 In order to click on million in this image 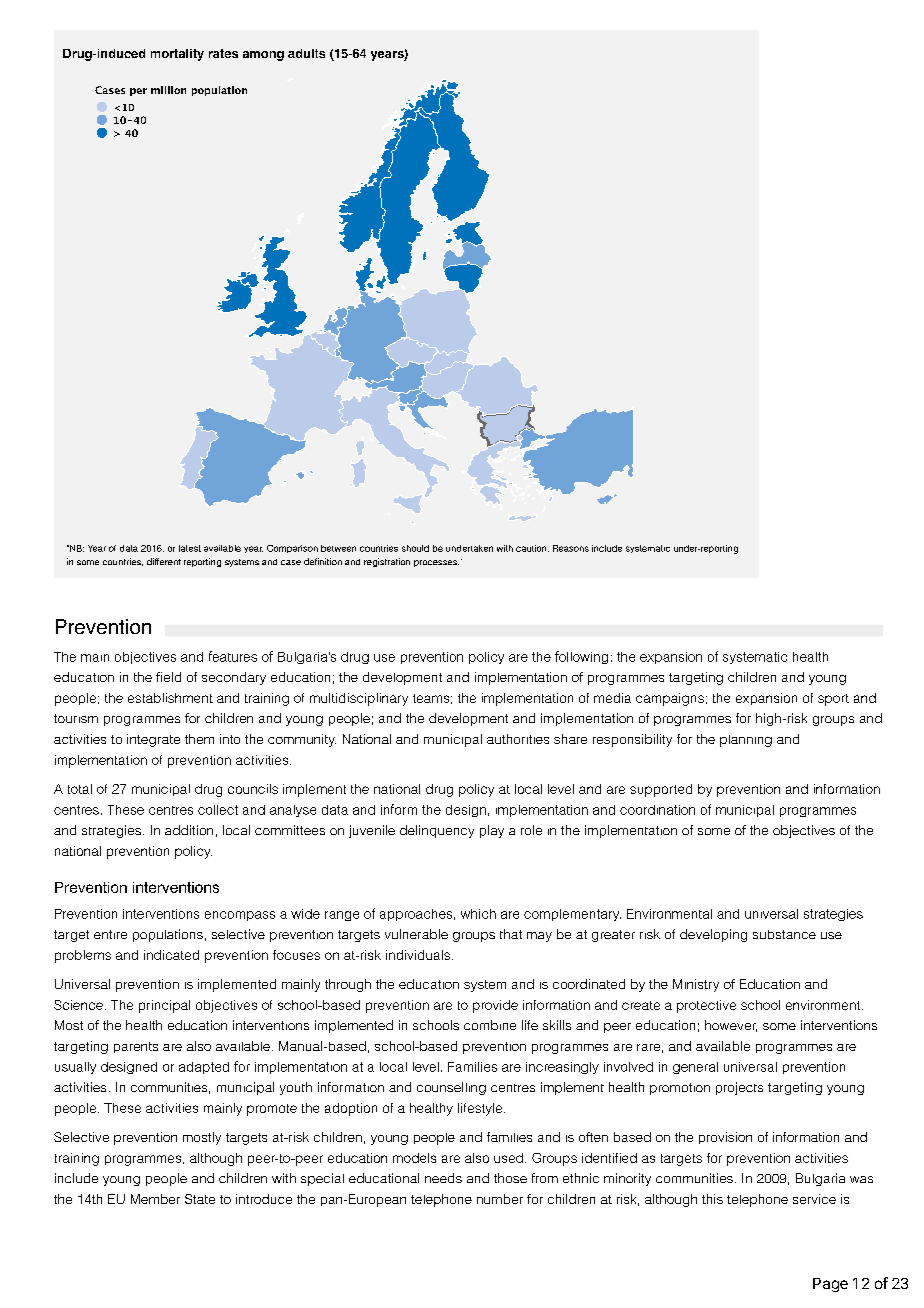, I will do `click(168, 90)`.
